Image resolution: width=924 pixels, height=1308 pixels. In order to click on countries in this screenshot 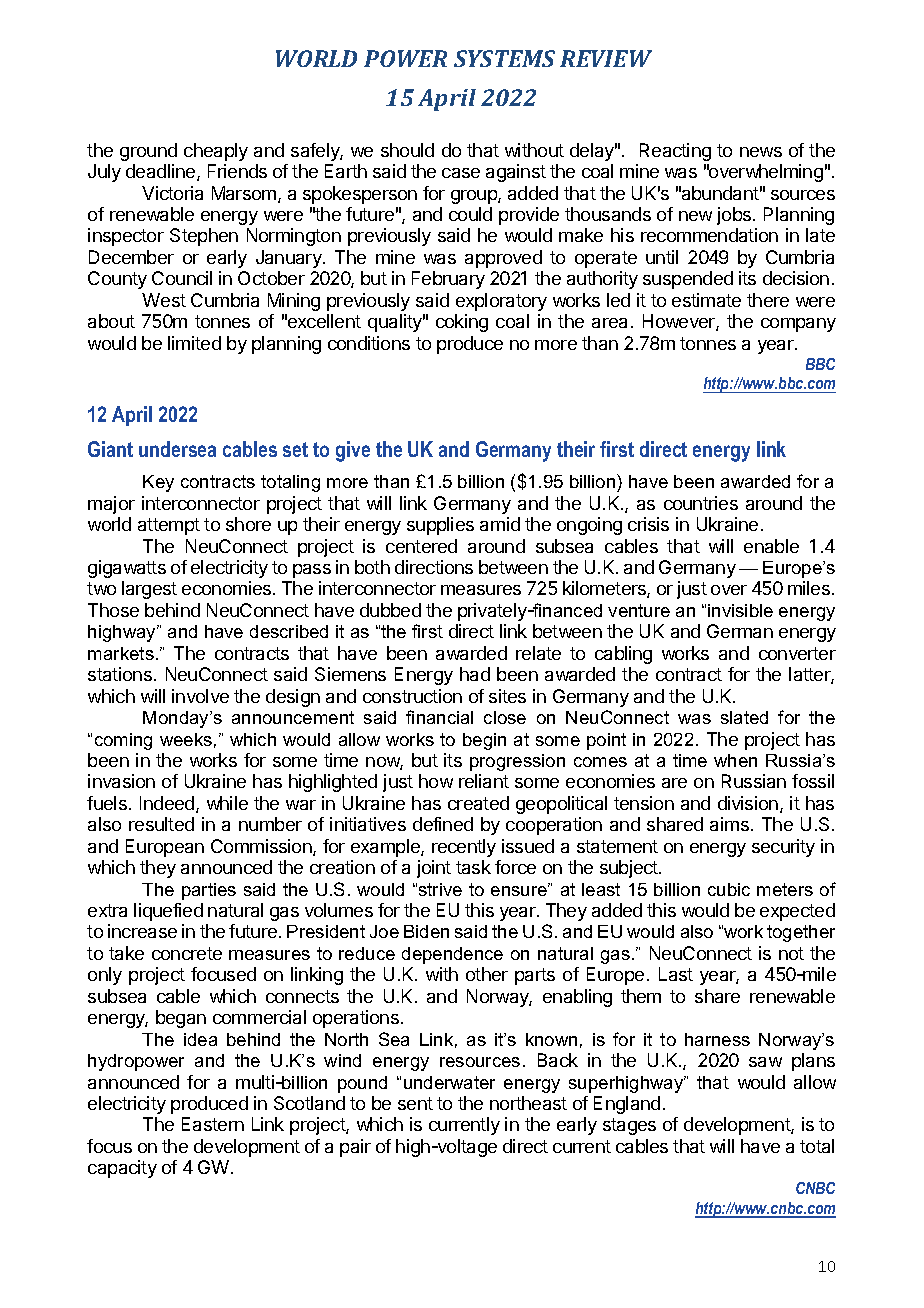, I will do `click(701, 503)`.
